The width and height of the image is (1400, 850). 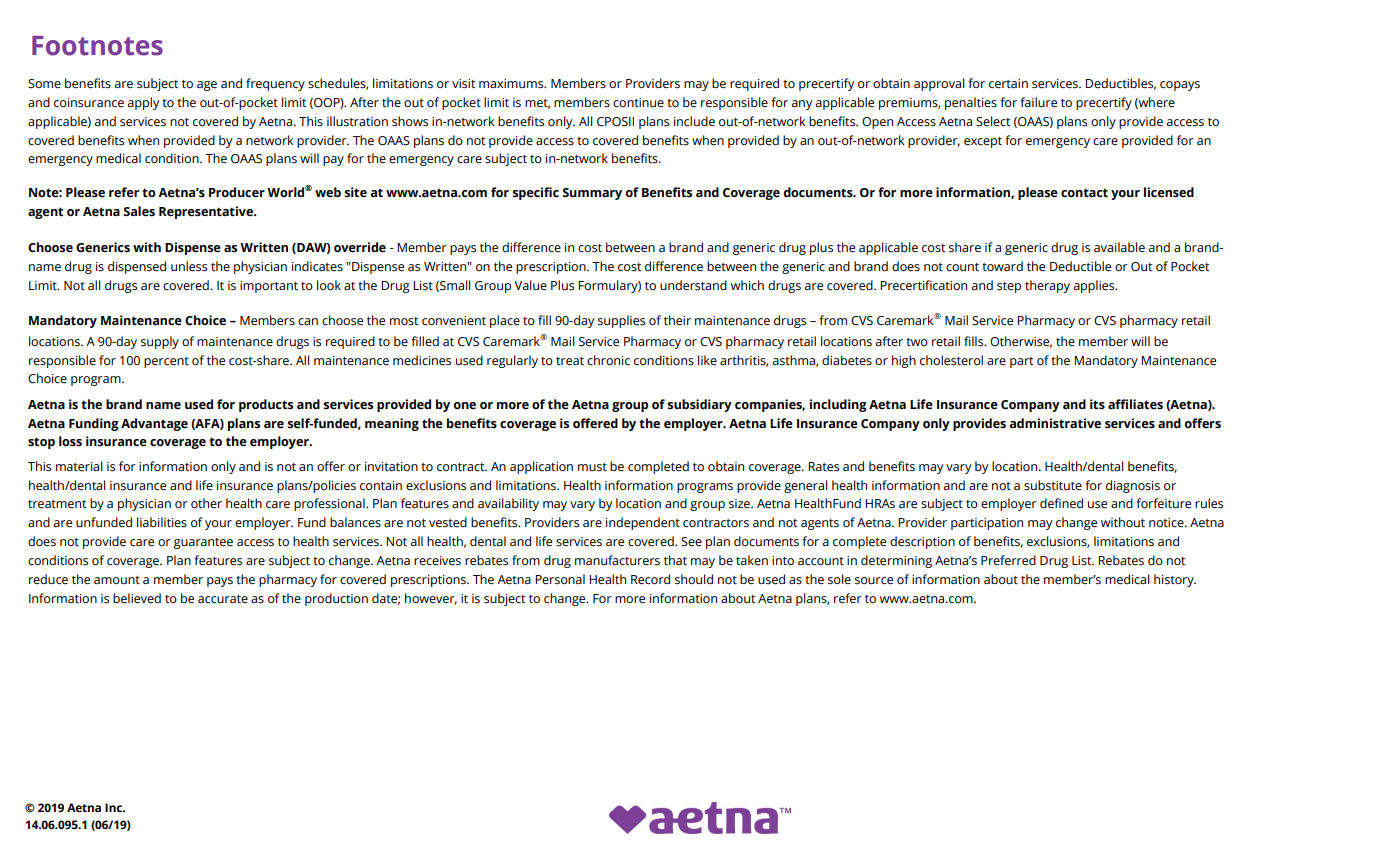 What do you see at coordinates (117, 580) in the image?
I see `amount` at bounding box center [117, 580].
